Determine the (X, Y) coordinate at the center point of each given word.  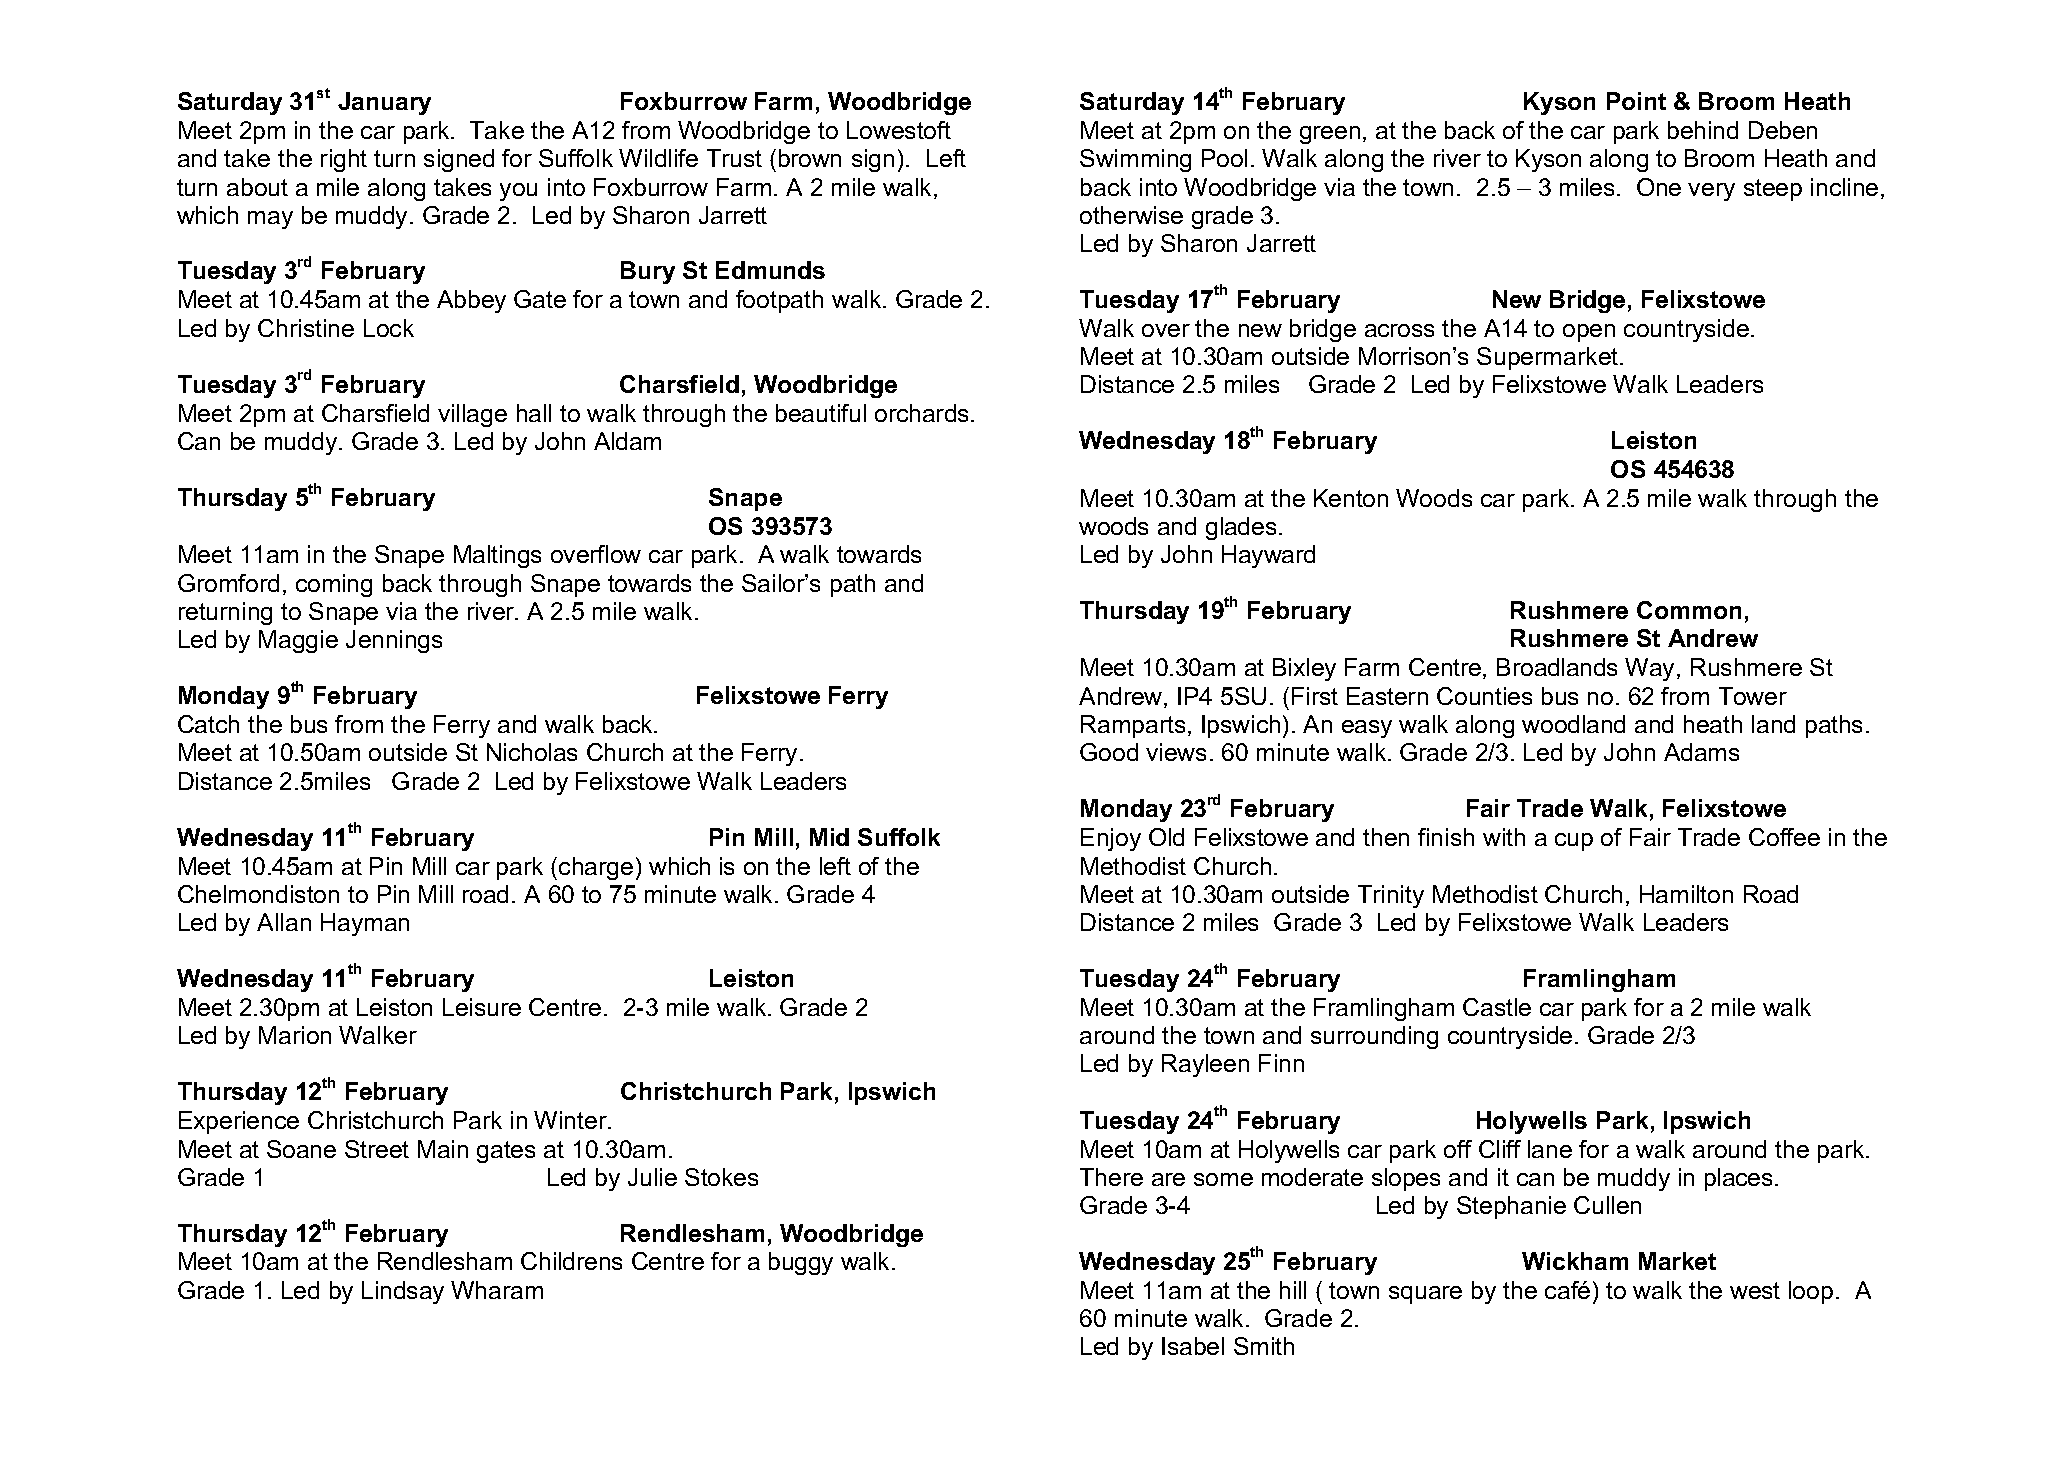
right (344, 160)
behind (1703, 130)
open (1589, 333)
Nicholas (532, 752)
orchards (923, 413)
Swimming (1135, 160)
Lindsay (403, 1292)
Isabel (1193, 1346)
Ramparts (1133, 726)
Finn (1281, 1063)
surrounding (1374, 1037)
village (472, 415)
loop (1811, 1292)
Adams (1701, 752)
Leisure (482, 1007)
